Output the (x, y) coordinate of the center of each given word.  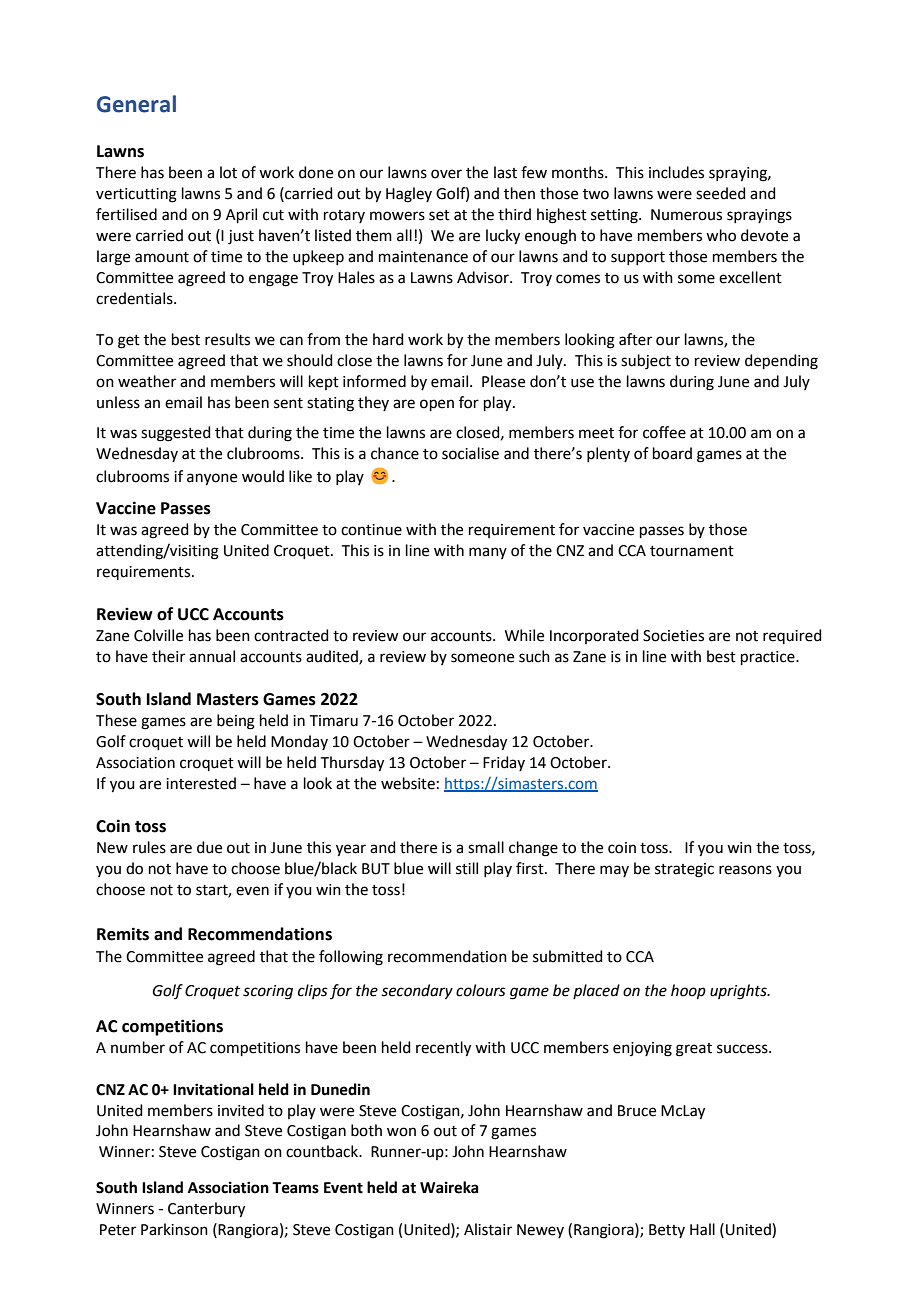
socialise (470, 453)
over (446, 174)
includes (676, 172)
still (467, 868)
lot (228, 172)
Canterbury (206, 1210)
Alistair (488, 1229)
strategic (684, 870)
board (672, 453)
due (209, 847)
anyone (212, 479)
